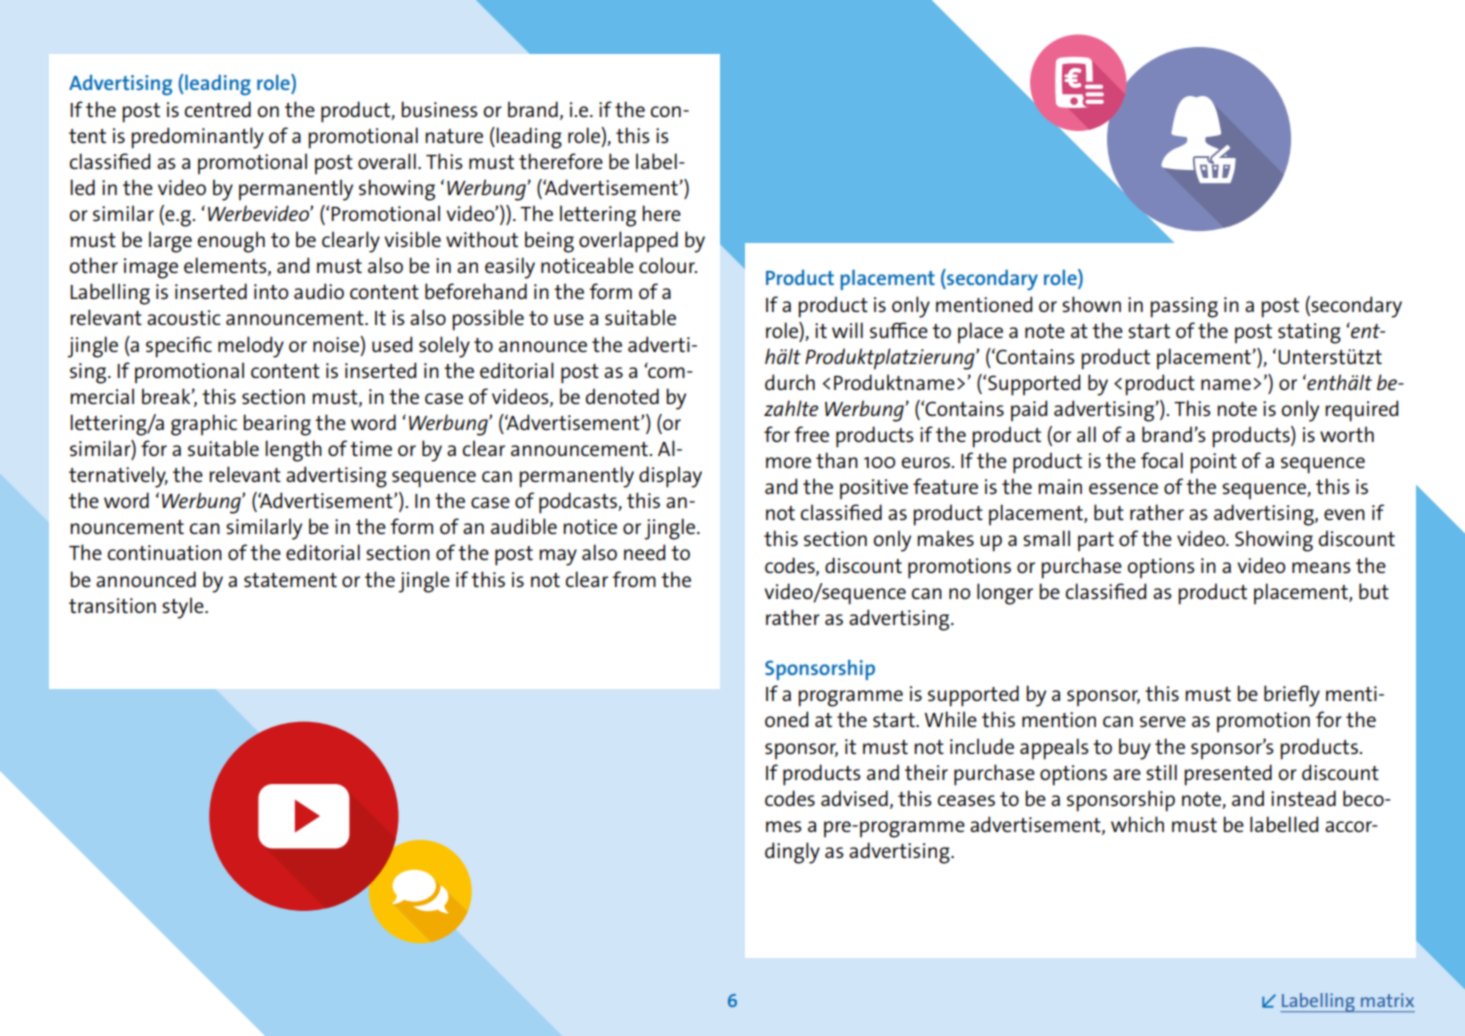 The width and height of the screenshot is (1465, 1036). I want to click on nature, so click(454, 136).
